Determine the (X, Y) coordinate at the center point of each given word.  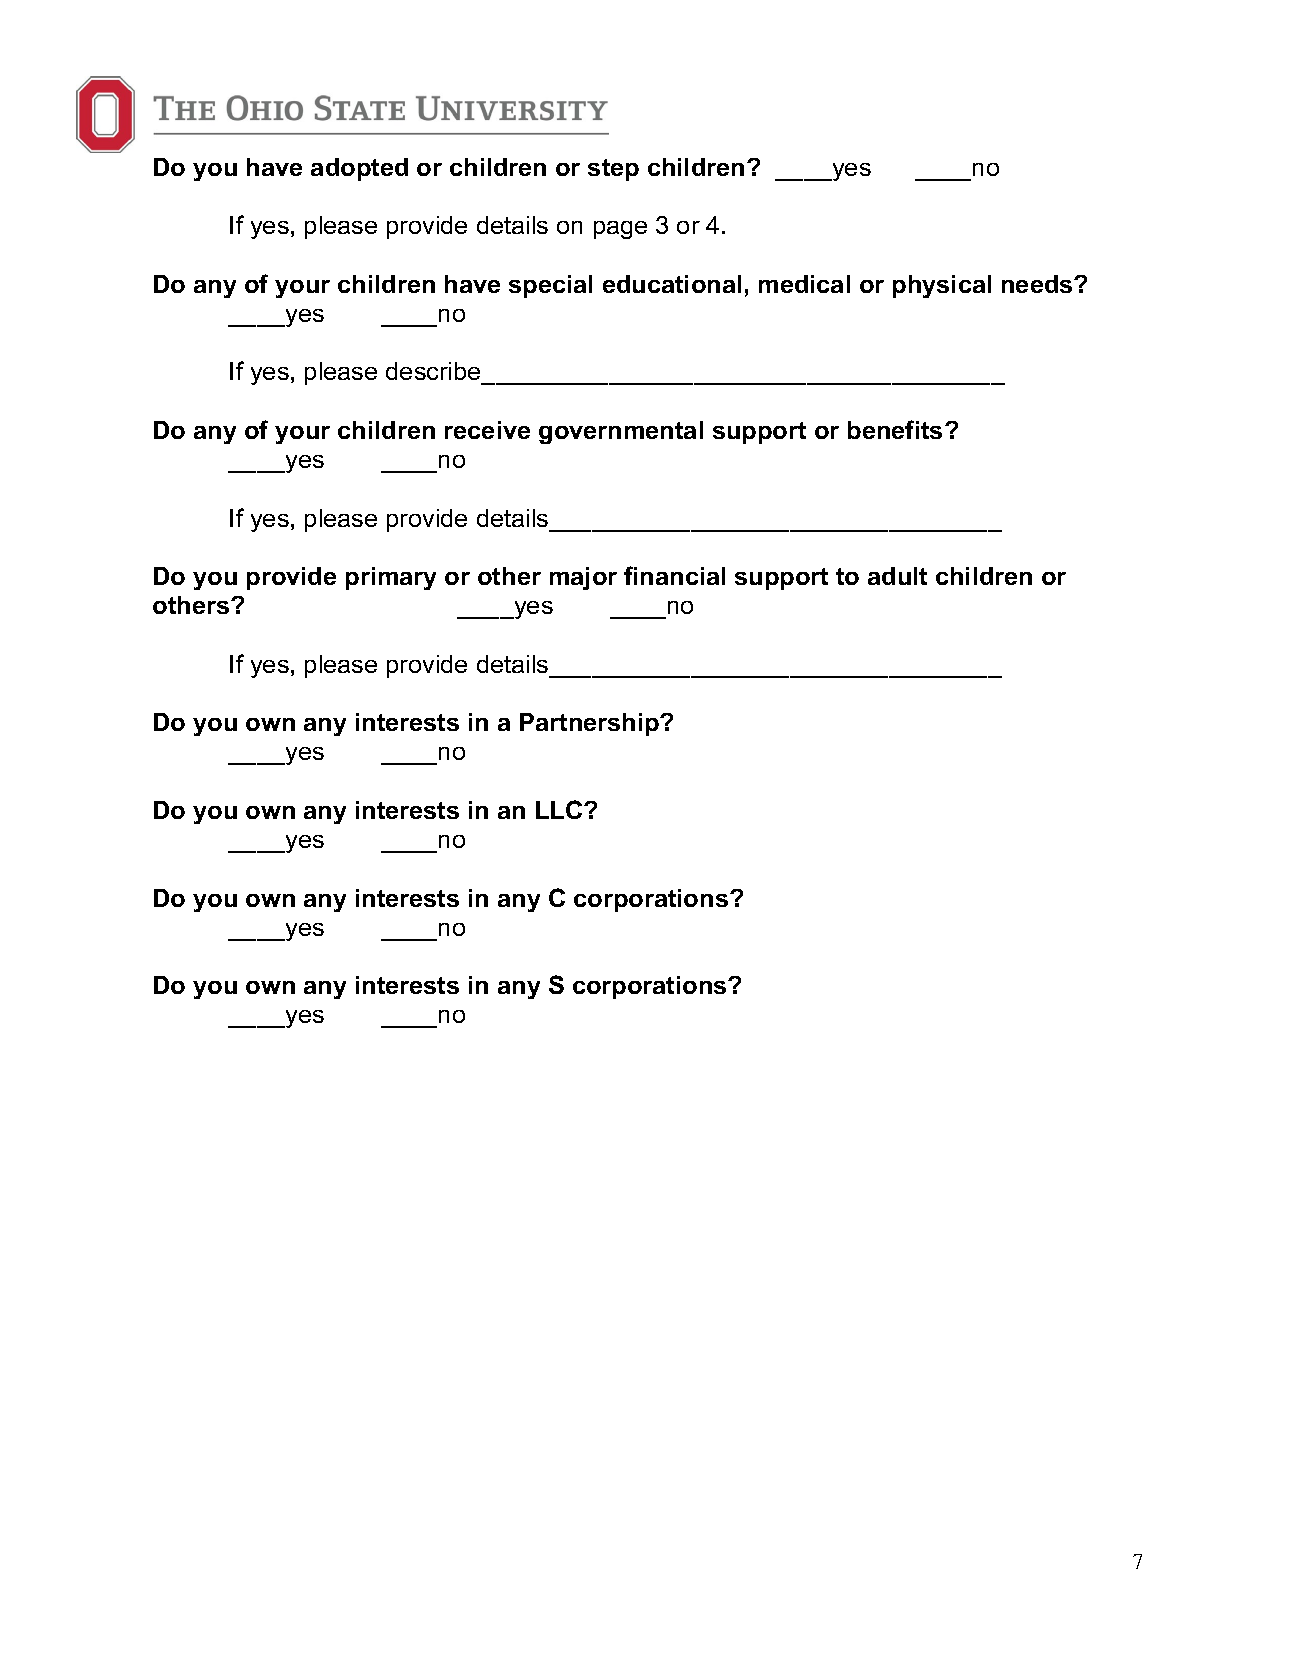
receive (487, 430)
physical (942, 286)
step (613, 170)
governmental (621, 432)
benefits (895, 429)
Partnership (590, 724)
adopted (359, 169)
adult (897, 576)
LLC (560, 809)
